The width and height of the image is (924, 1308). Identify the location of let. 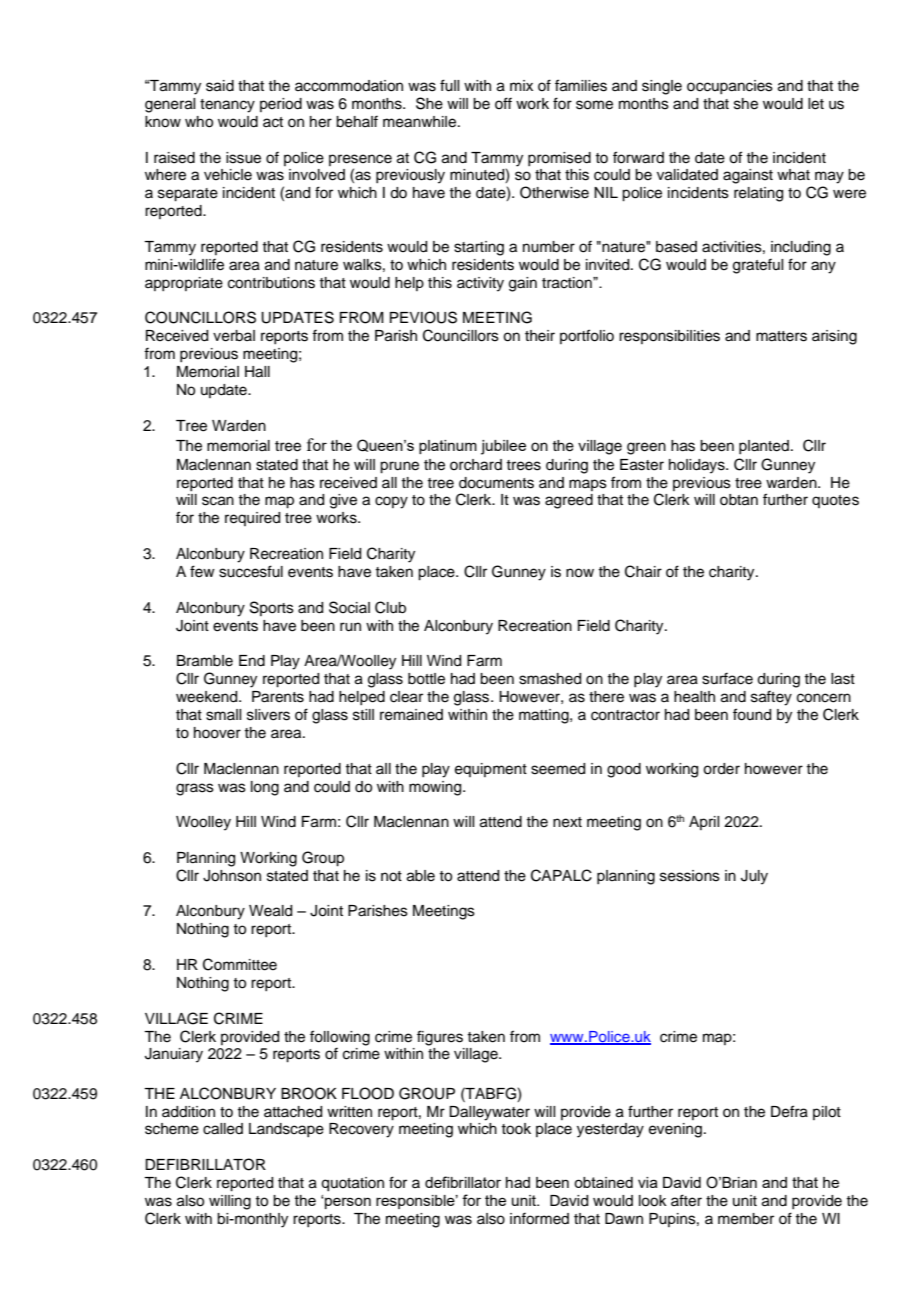
(816, 104).
